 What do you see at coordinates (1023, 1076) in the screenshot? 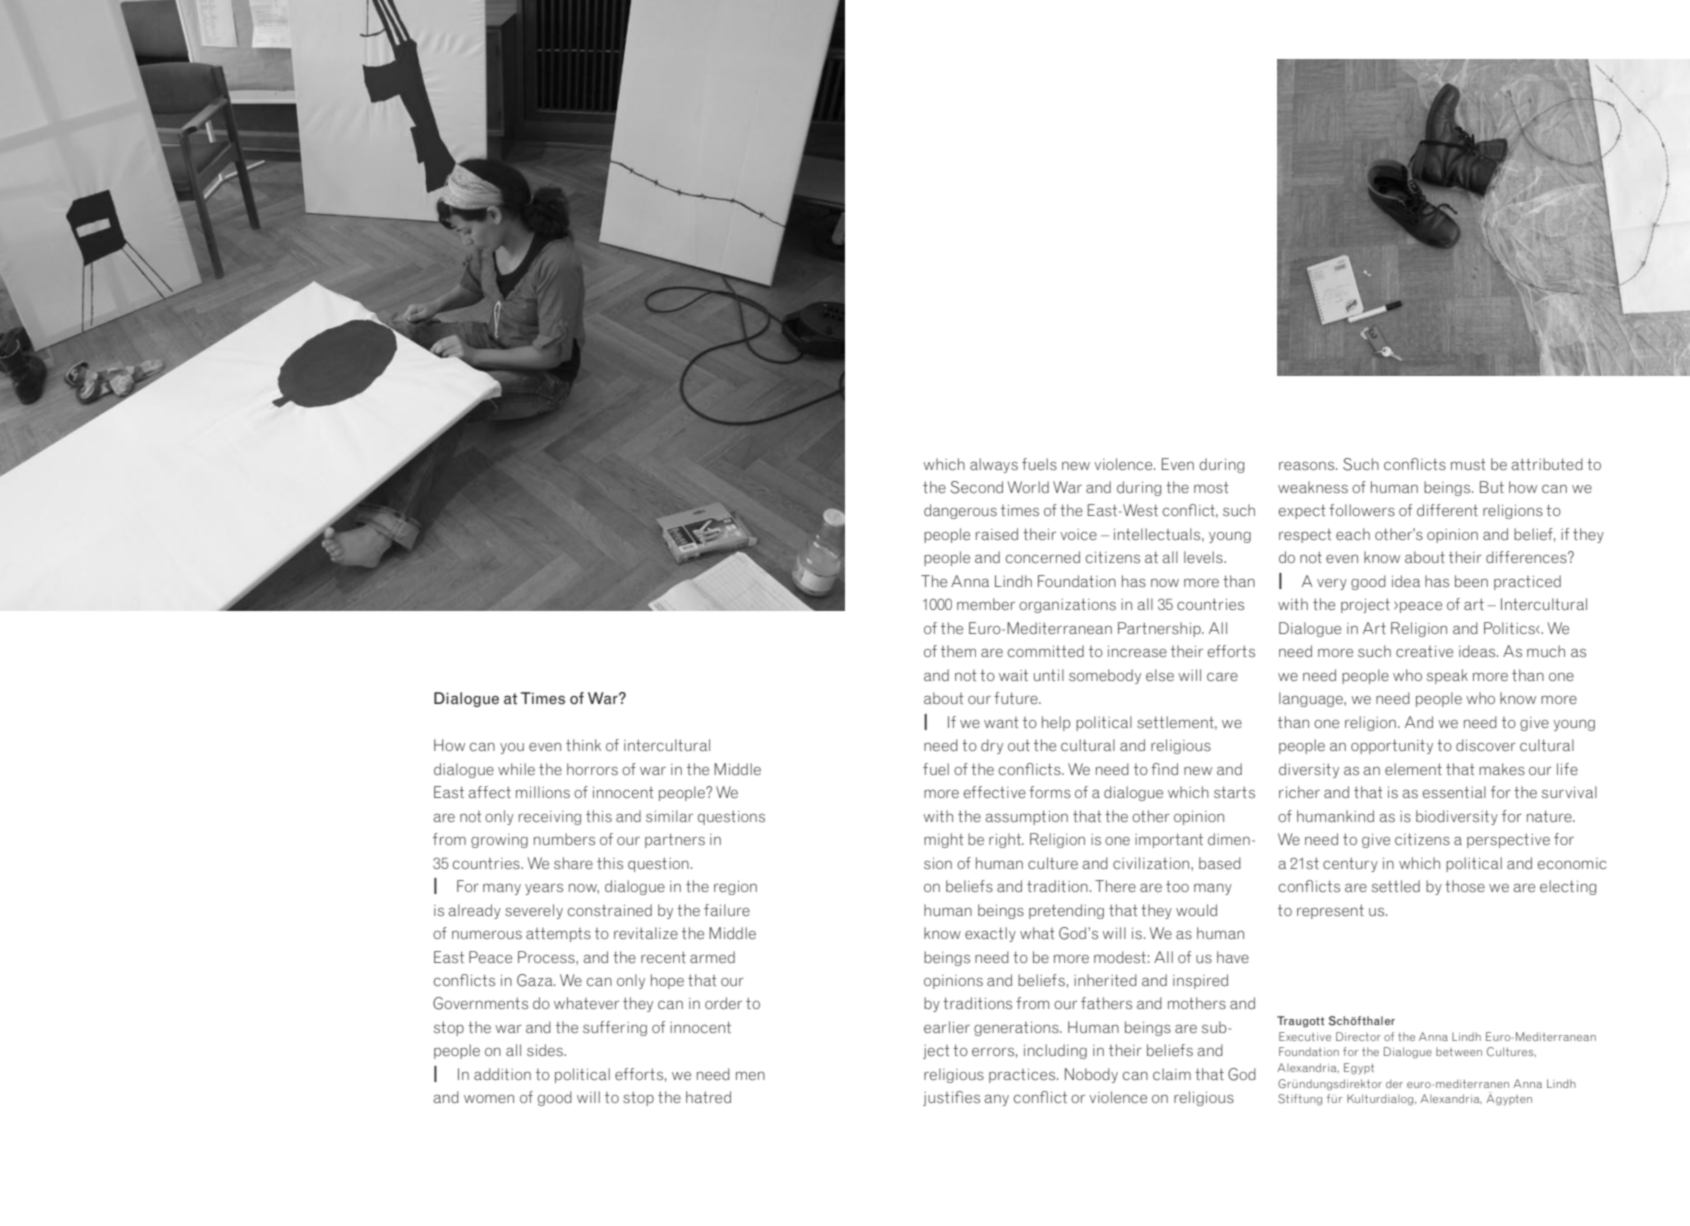
I see `practices` at bounding box center [1023, 1076].
